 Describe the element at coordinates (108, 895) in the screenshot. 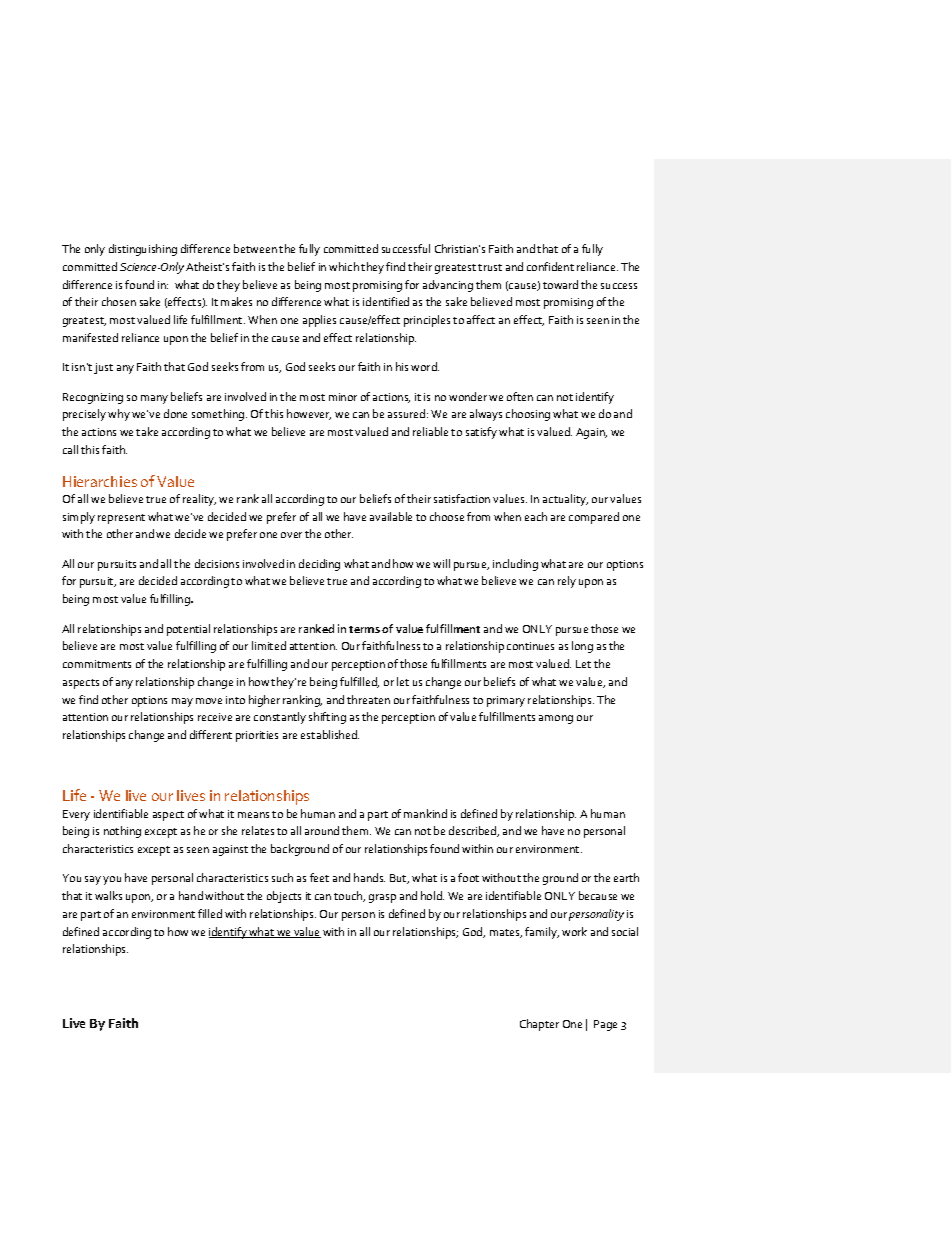

I see `walks` at that location.
